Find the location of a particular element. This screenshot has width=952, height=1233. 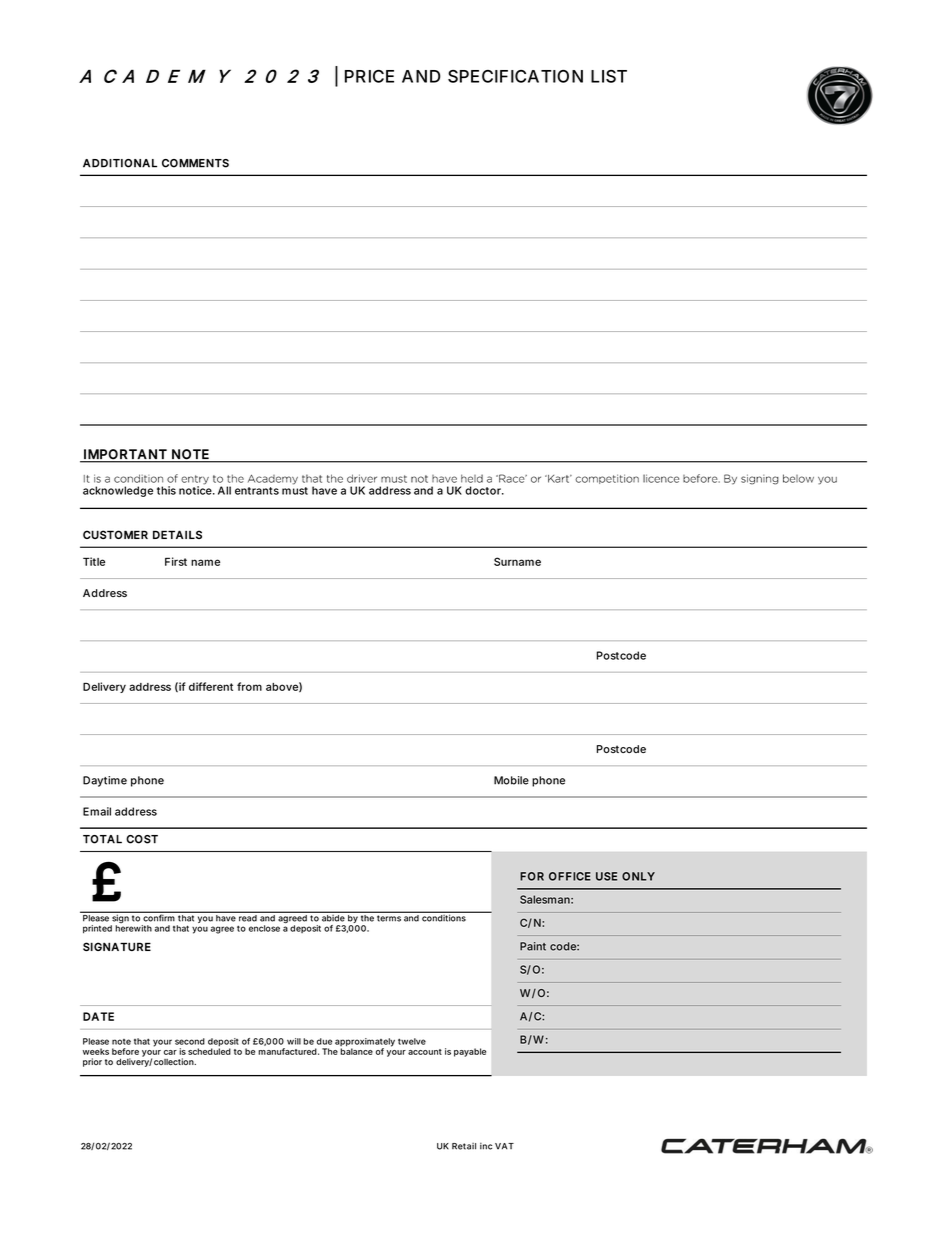

Mobile is located at coordinates (511, 780).
